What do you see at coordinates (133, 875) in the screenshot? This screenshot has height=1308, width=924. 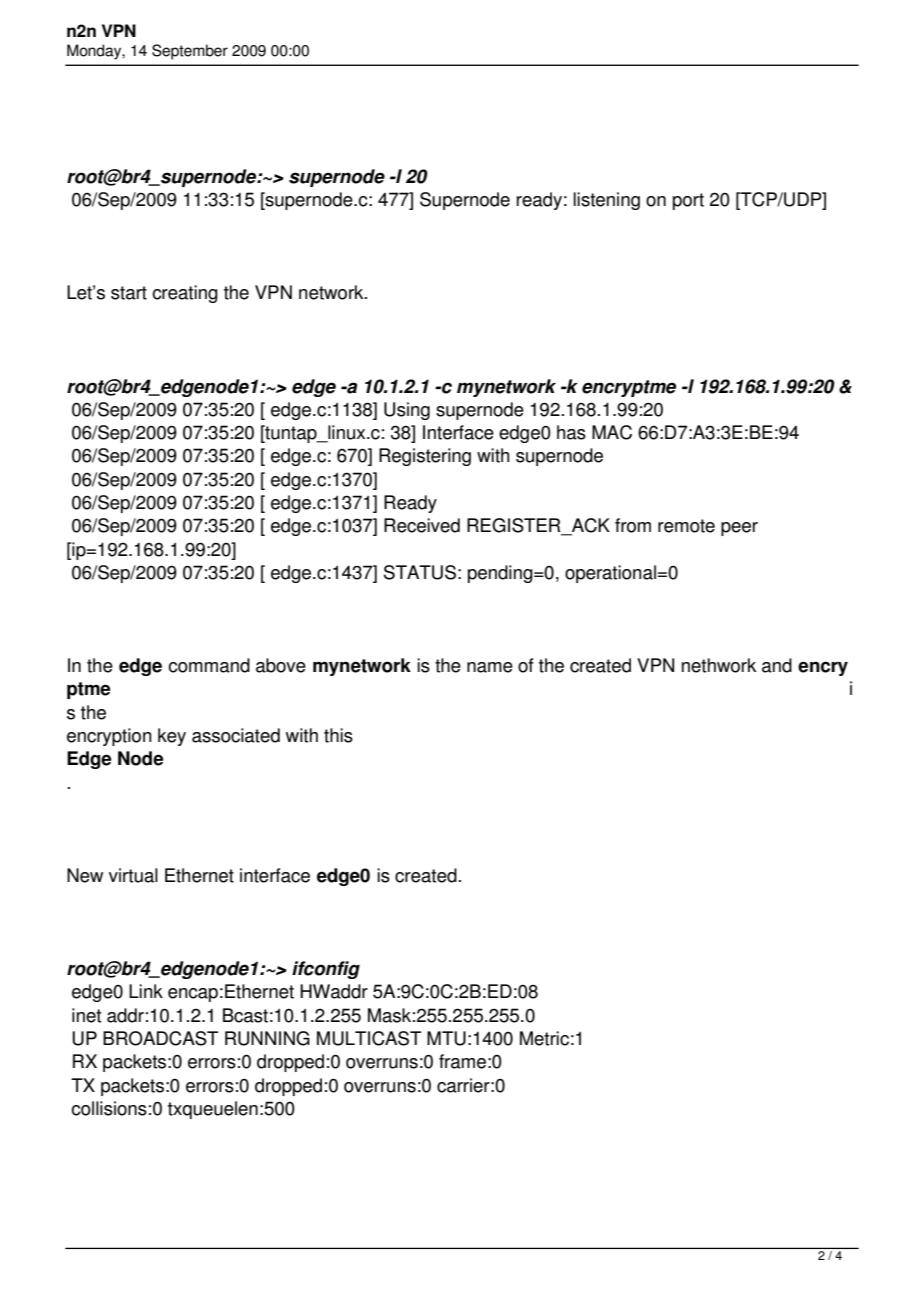 I see `virtual` at bounding box center [133, 875].
